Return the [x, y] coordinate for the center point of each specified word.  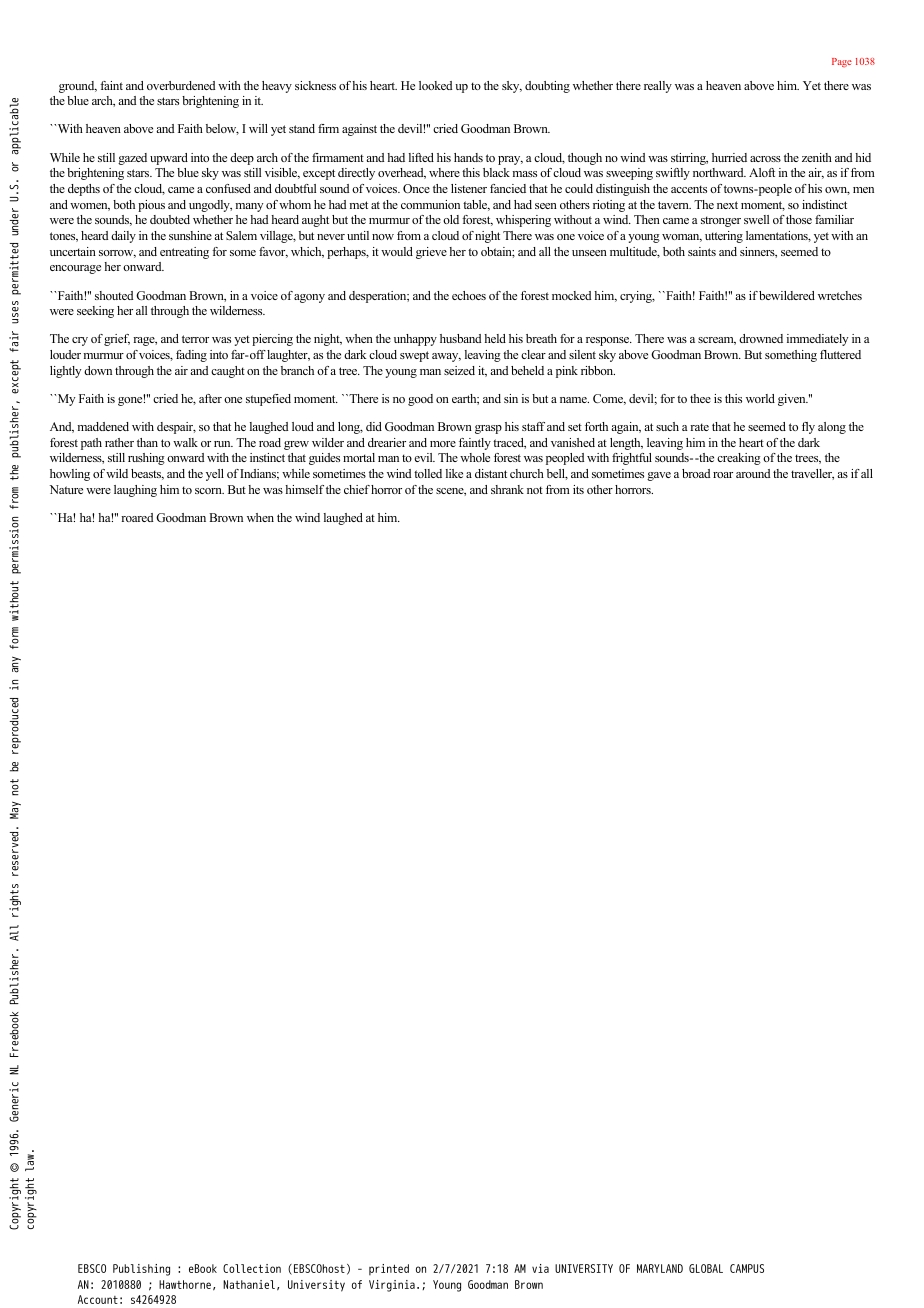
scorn [209, 491]
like [454, 473]
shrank [507, 489]
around [753, 473]
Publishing [141, 1270]
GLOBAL [706, 1268]
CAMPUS [747, 1268]
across [765, 159]
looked [435, 85]
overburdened [181, 85]
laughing [135, 491]
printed [389, 1269]
